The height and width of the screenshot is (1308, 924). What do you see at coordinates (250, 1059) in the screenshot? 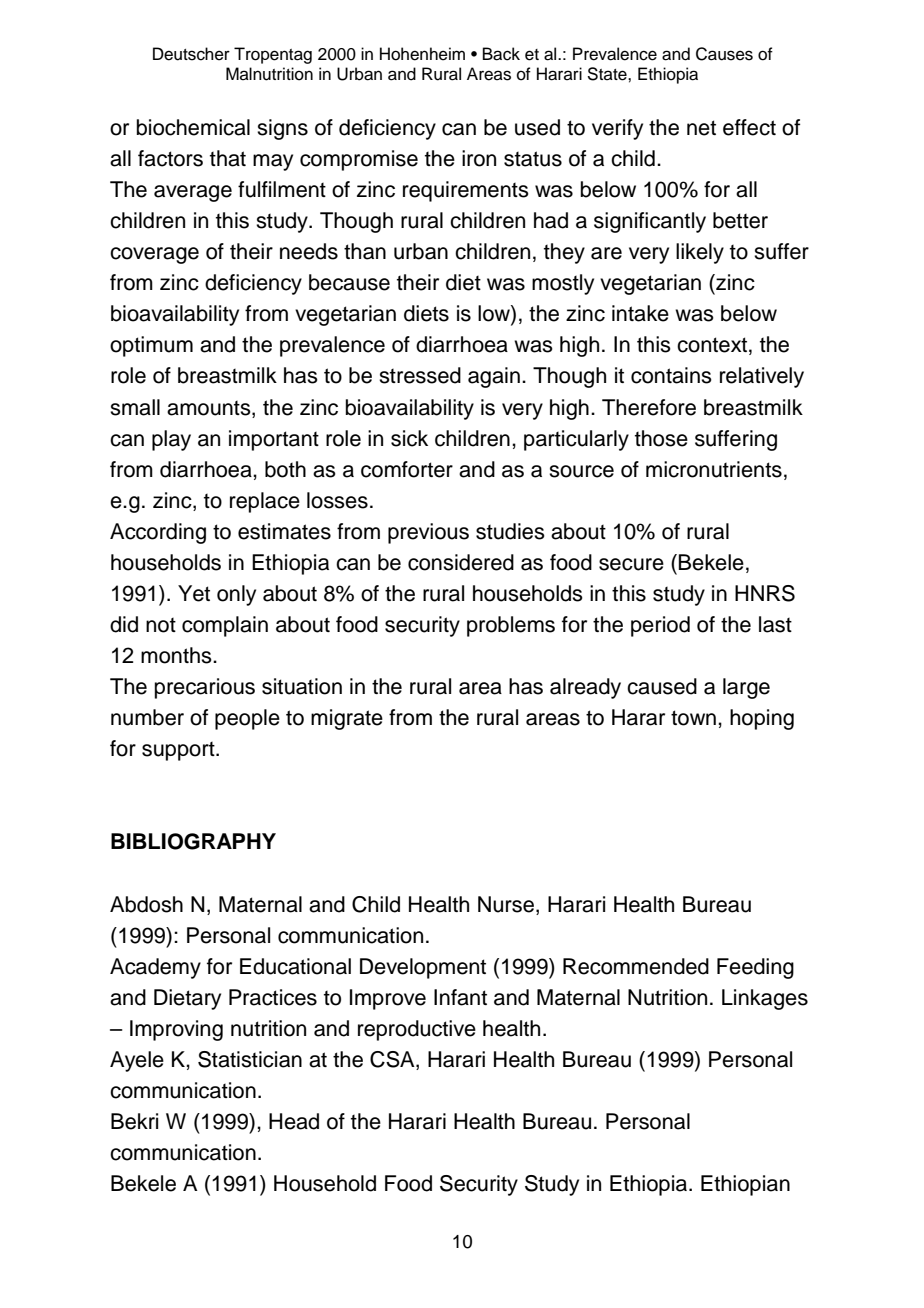
I see `Statistician` at bounding box center [250, 1059].
